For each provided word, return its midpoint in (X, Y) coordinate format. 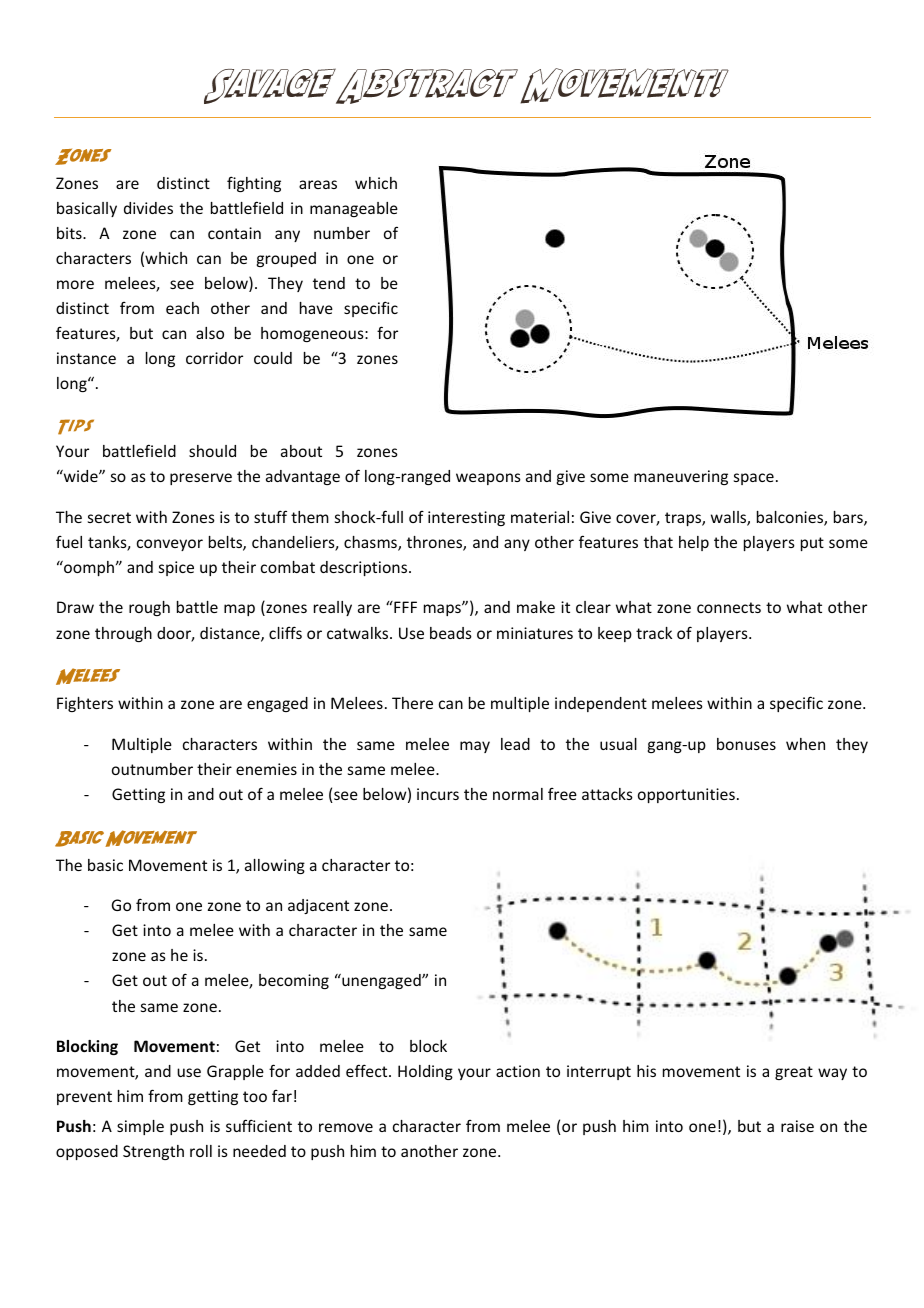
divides (148, 208)
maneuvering (681, 477)
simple (140, 1127)
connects (729, 607)
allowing (275, 866)
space (754, 479)
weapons (488, 479)
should (212, 451)
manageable (354, 209)
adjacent (318, 906)
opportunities (686, 795)
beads (451, 633)
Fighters (85, 704)
